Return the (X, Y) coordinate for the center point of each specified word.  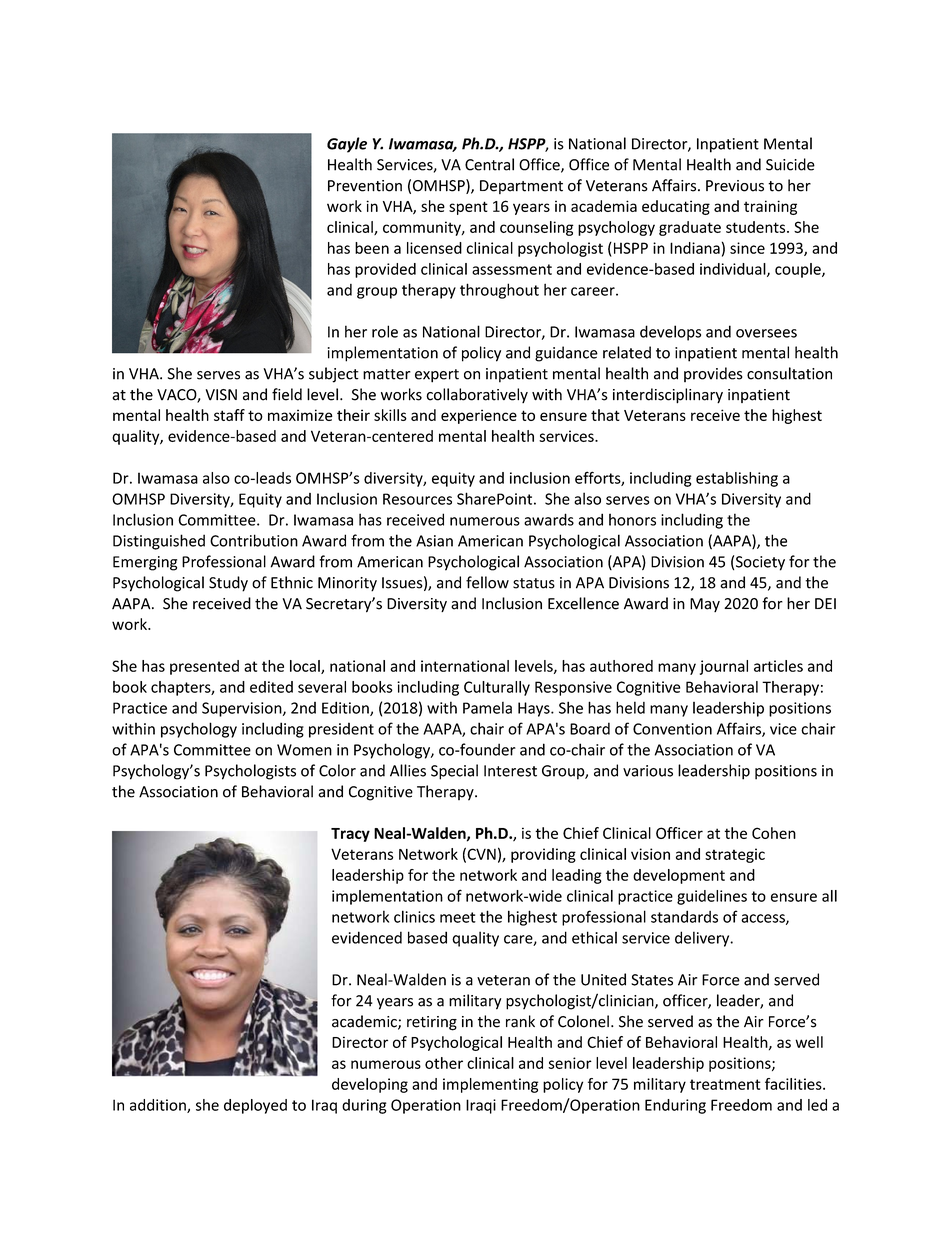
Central (489, 164)
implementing (491, 1085)
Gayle (347, 145)
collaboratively (477, 395)
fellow (487, 582)
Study (228, 584)
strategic (735, 855)
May (705, 605)
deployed (255, 1106)
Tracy (350, 835)
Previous (735, 186)
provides (713, 374)
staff (229, 415)
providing (543, 855)
